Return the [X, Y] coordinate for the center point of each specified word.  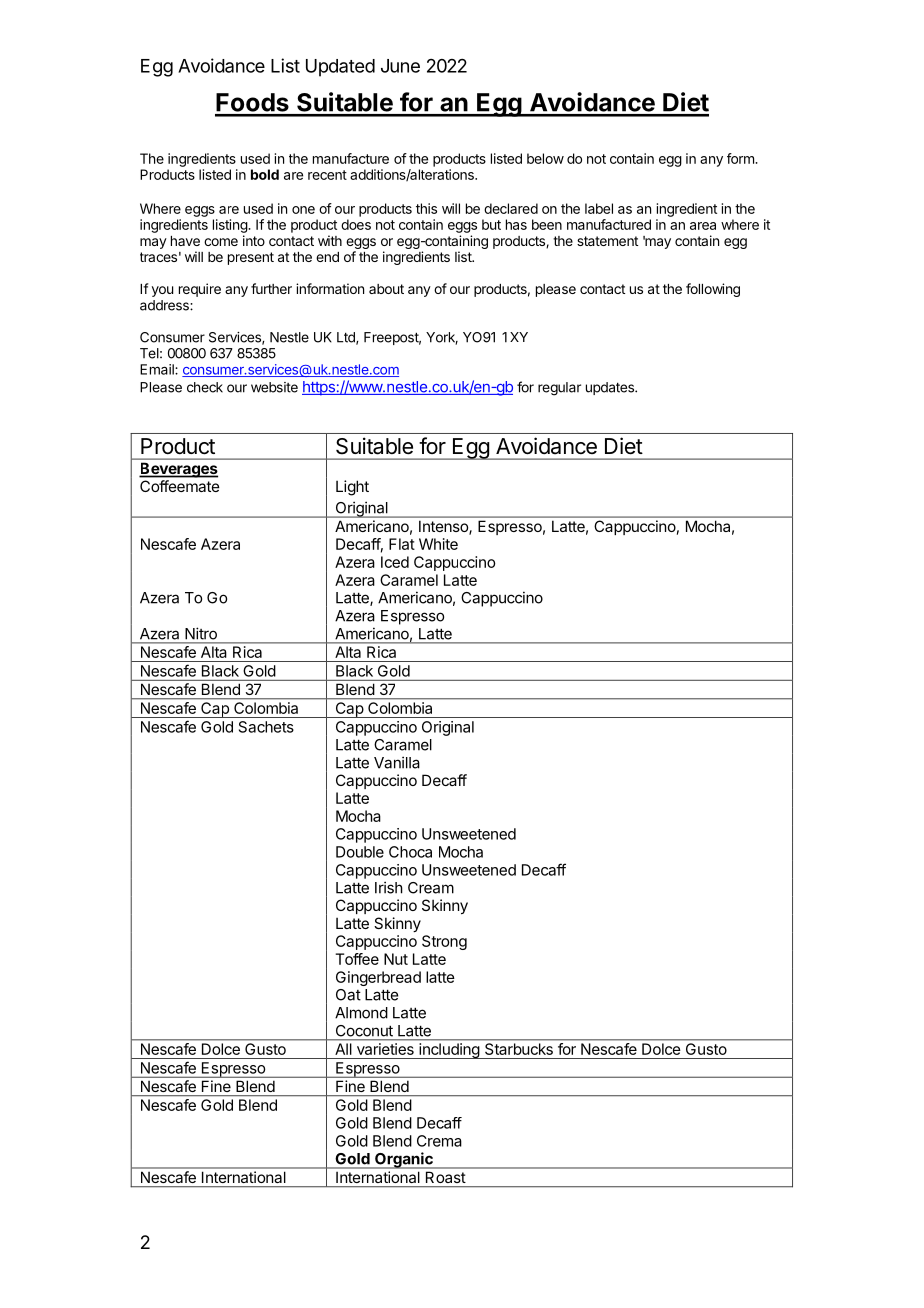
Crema [439, 1141]
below [545, 158]
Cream [431, 888]
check [205, 387]
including [449, 1051]
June [400, 66]
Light [352, 488]
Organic [404, 1160]
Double [360, 852]
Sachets [266, 727]
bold [265, 174]
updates [611, 388]
